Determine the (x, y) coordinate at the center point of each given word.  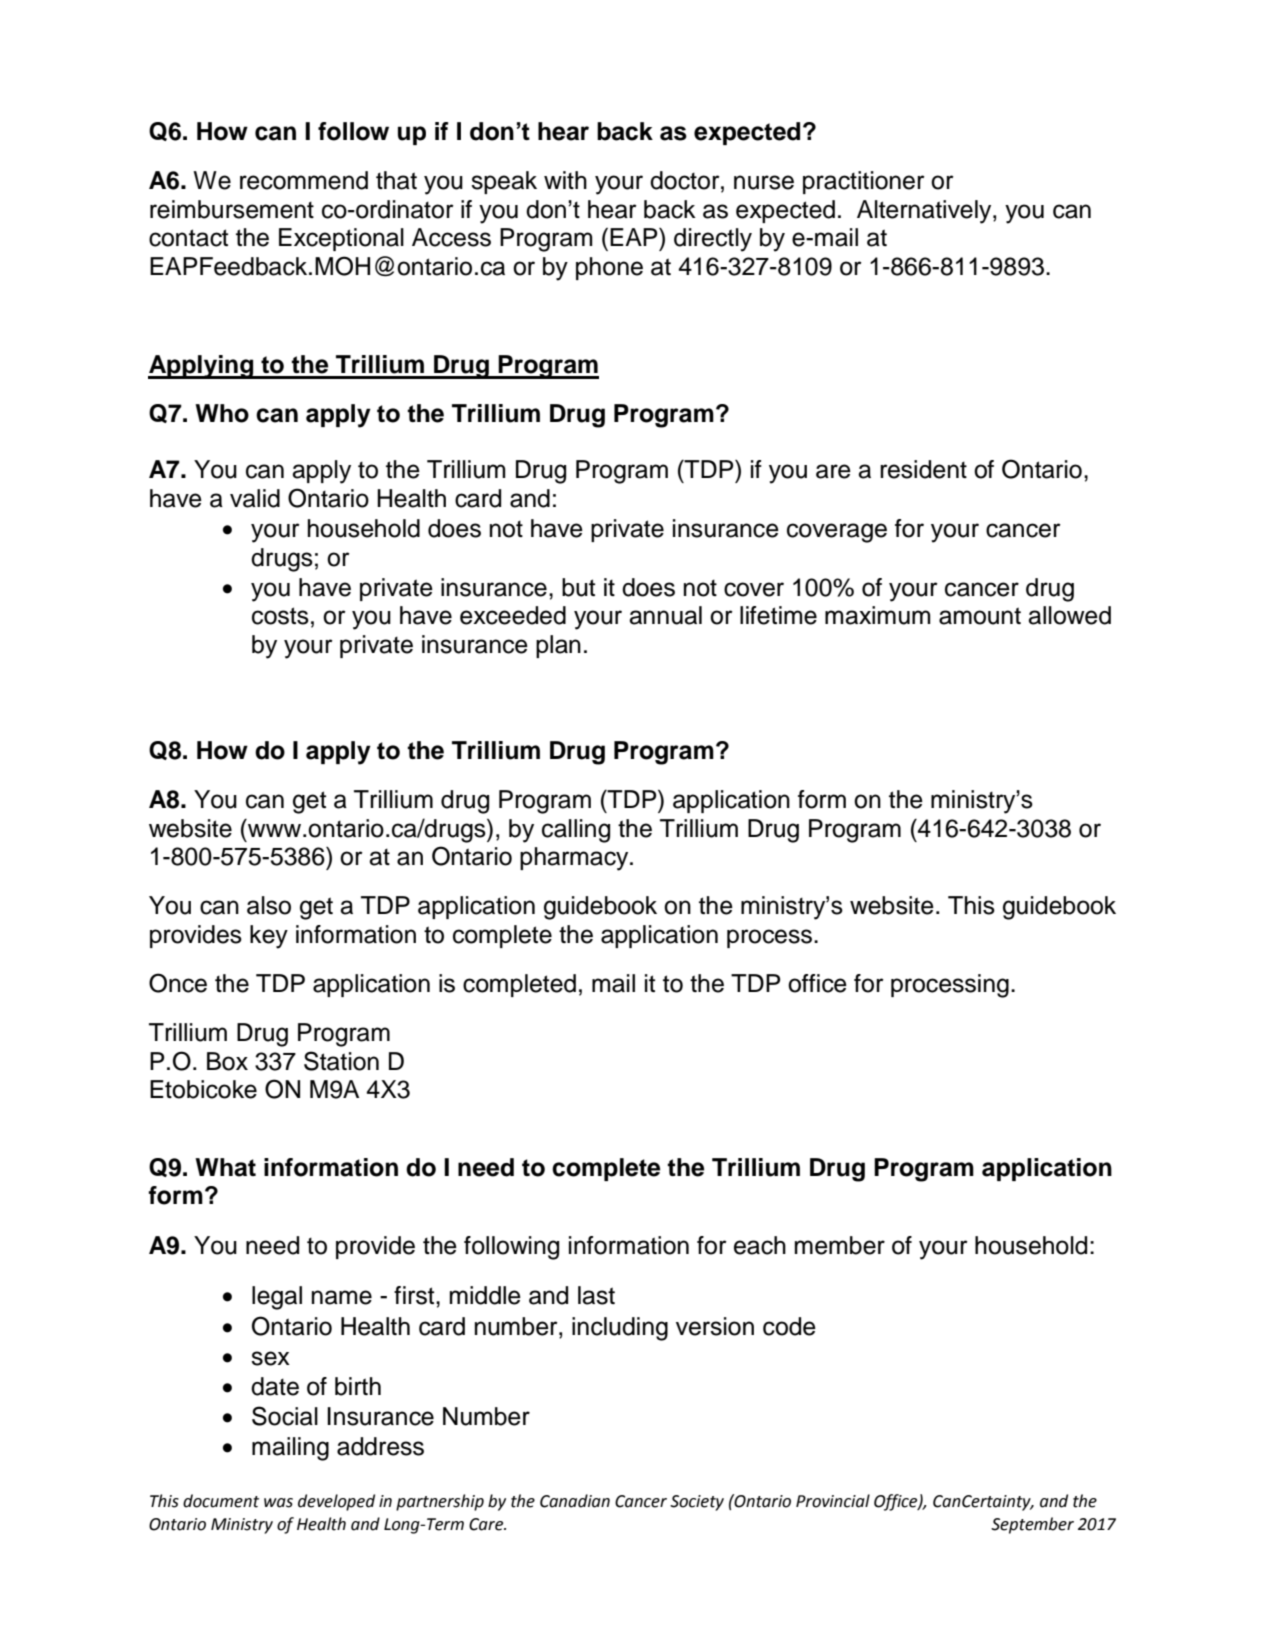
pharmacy (575, 859)
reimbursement (232, 209)
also (269, 905)
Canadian (575, 1501)
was (278, 1503)
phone (609, 268)
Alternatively (925, 212)
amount (980, 616)
